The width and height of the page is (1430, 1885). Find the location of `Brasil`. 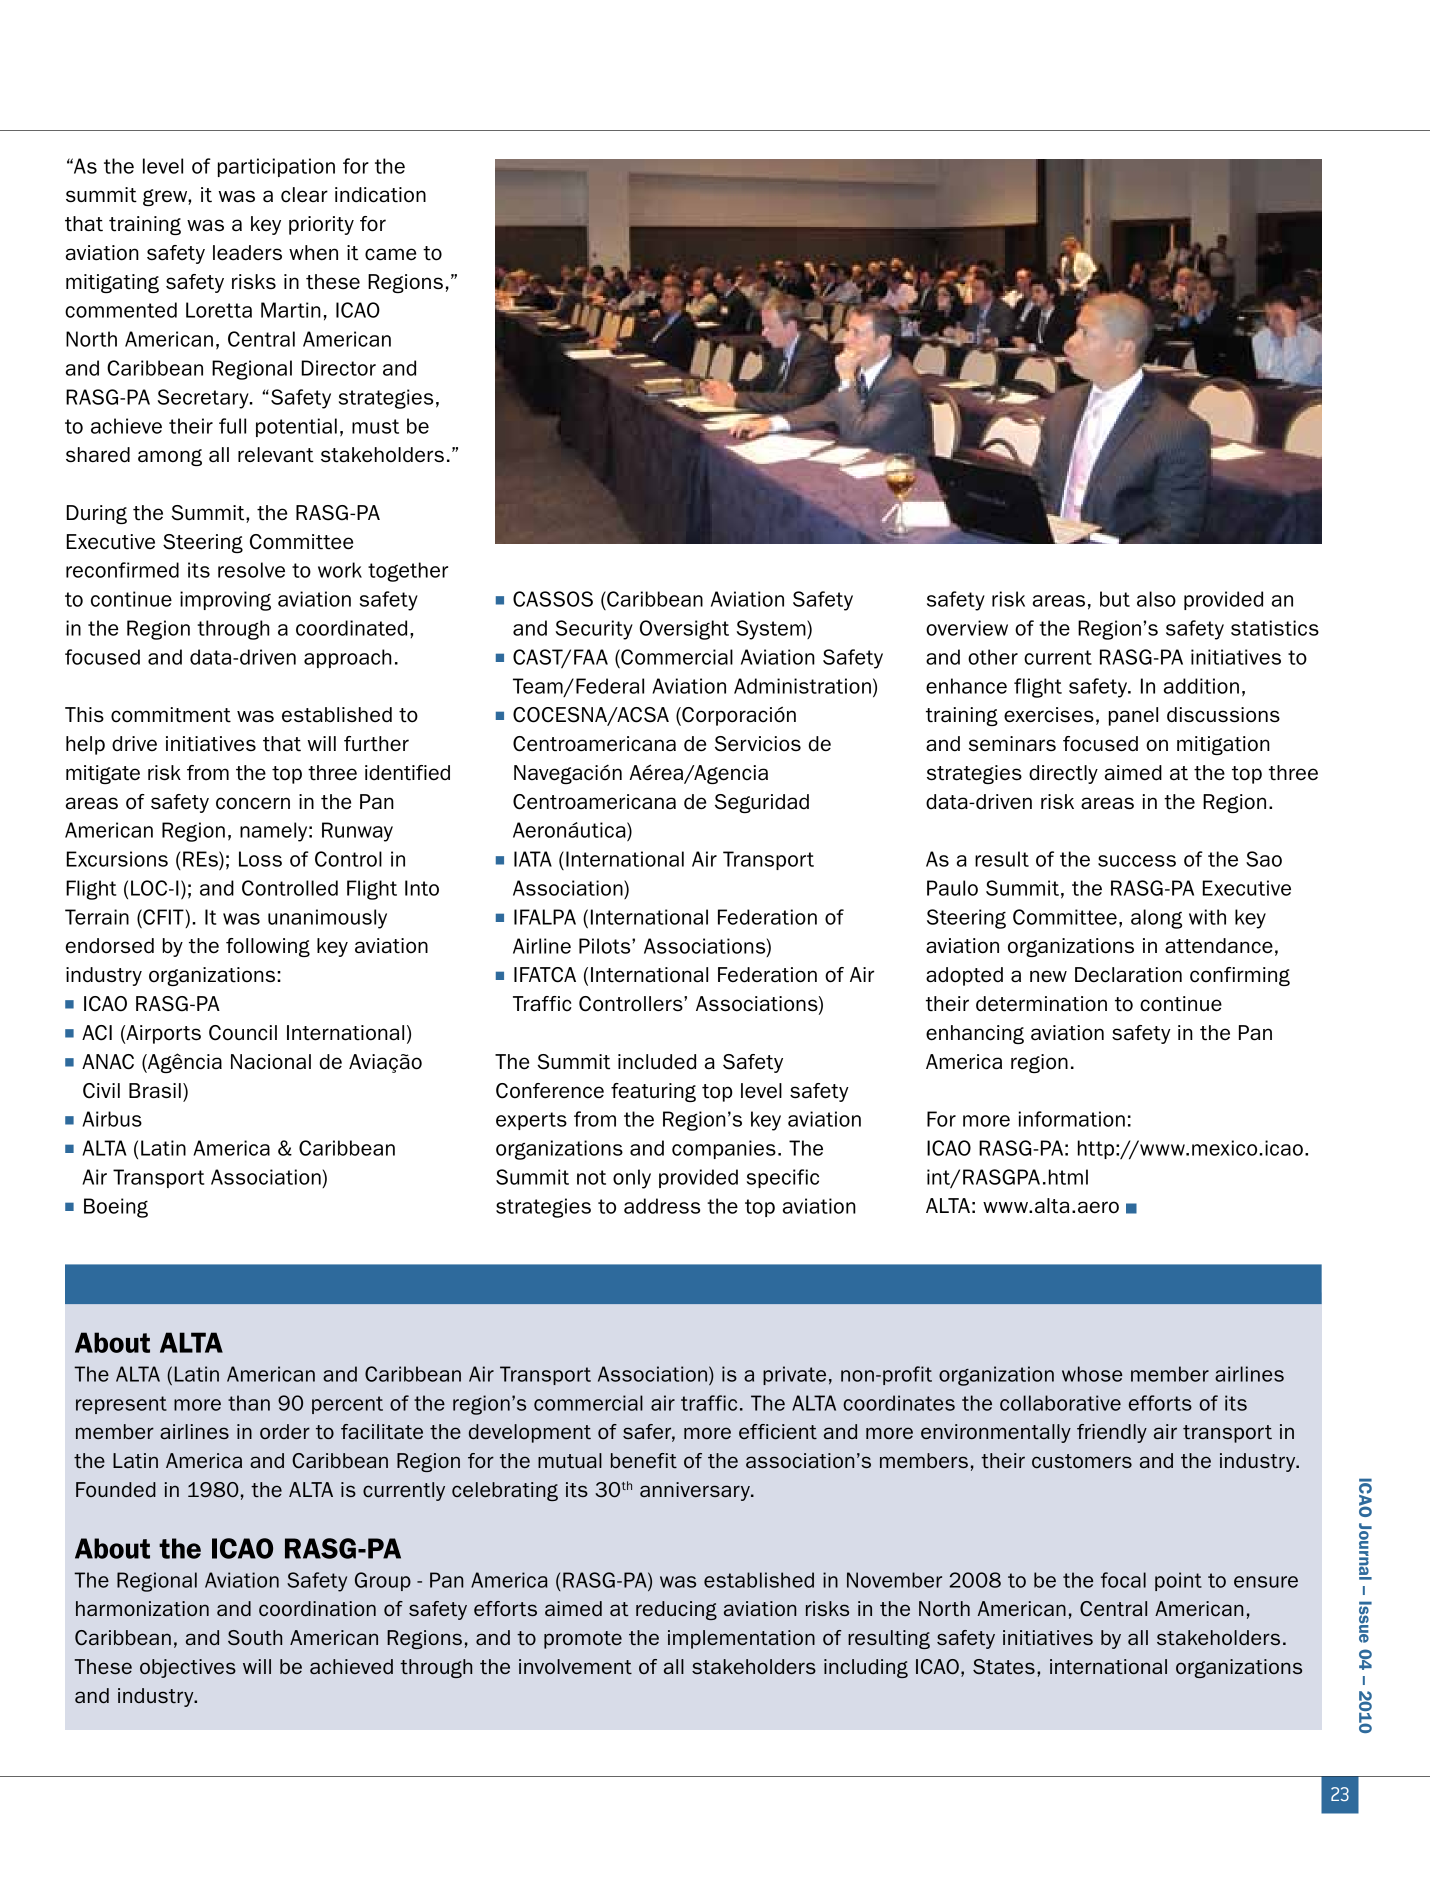

Brasil is located at coordinates (155, 1091).
